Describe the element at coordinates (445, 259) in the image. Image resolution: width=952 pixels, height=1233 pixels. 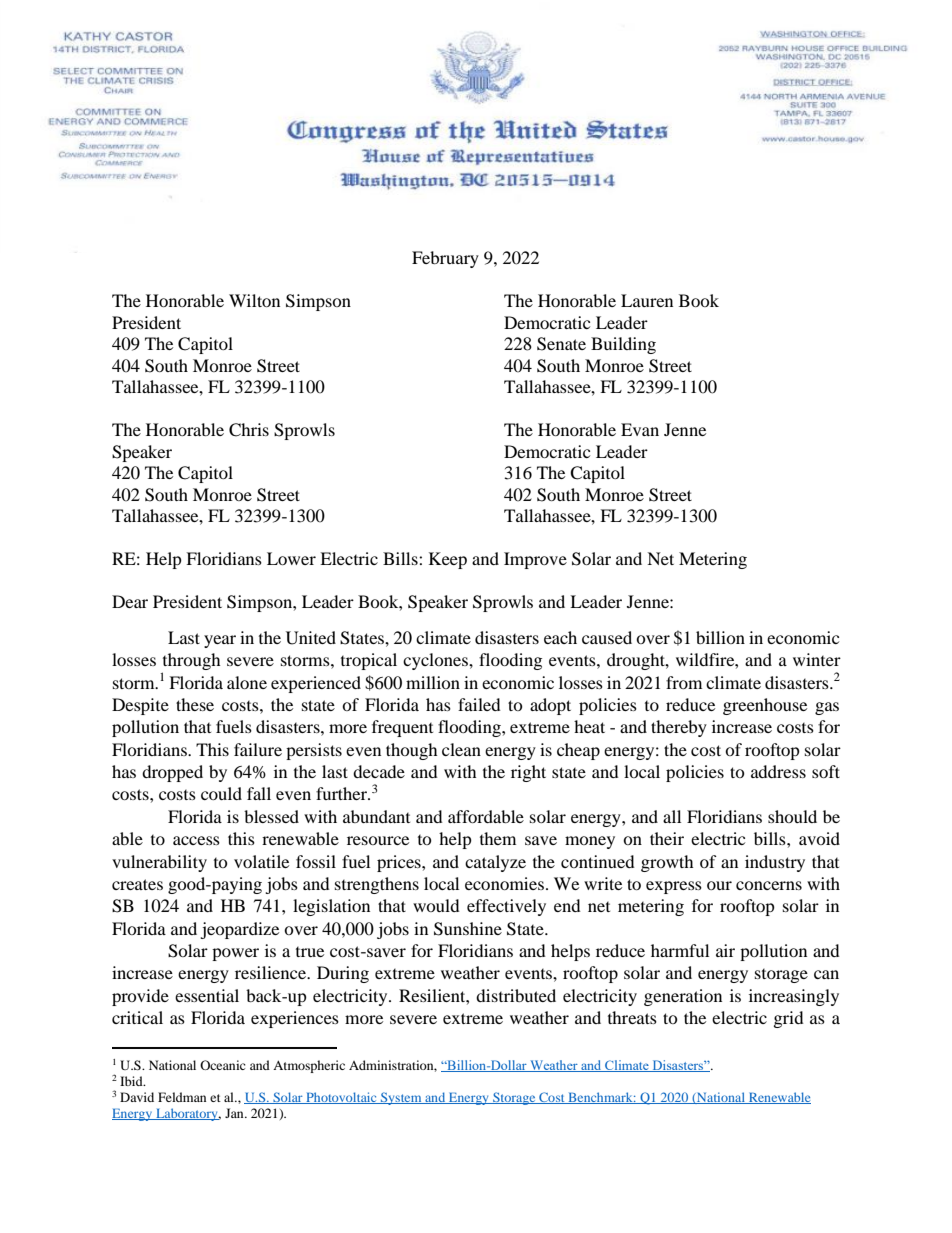
I see `February` at that location.
